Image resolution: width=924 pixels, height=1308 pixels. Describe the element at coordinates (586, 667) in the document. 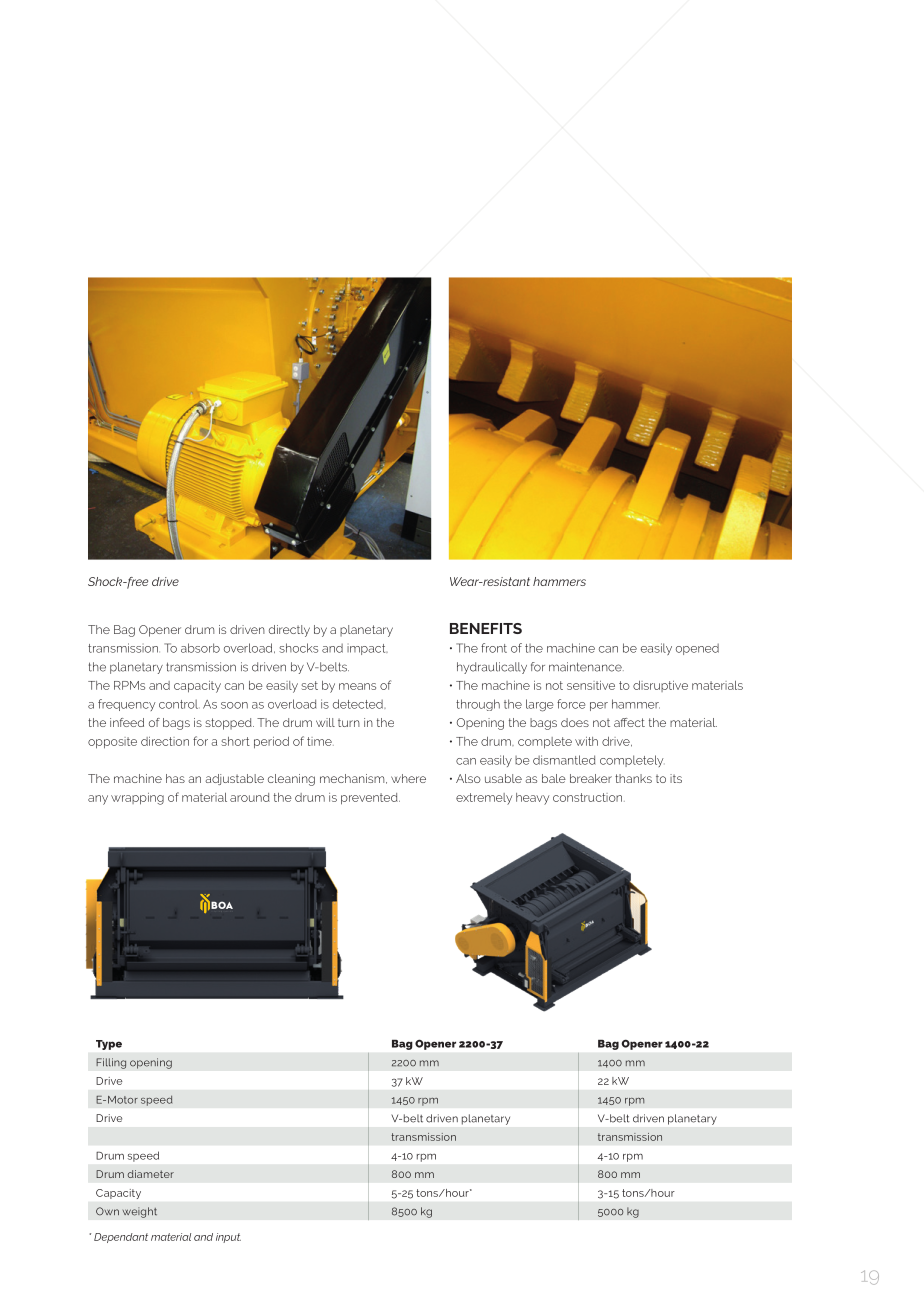

I see `maintenance` at that location.
